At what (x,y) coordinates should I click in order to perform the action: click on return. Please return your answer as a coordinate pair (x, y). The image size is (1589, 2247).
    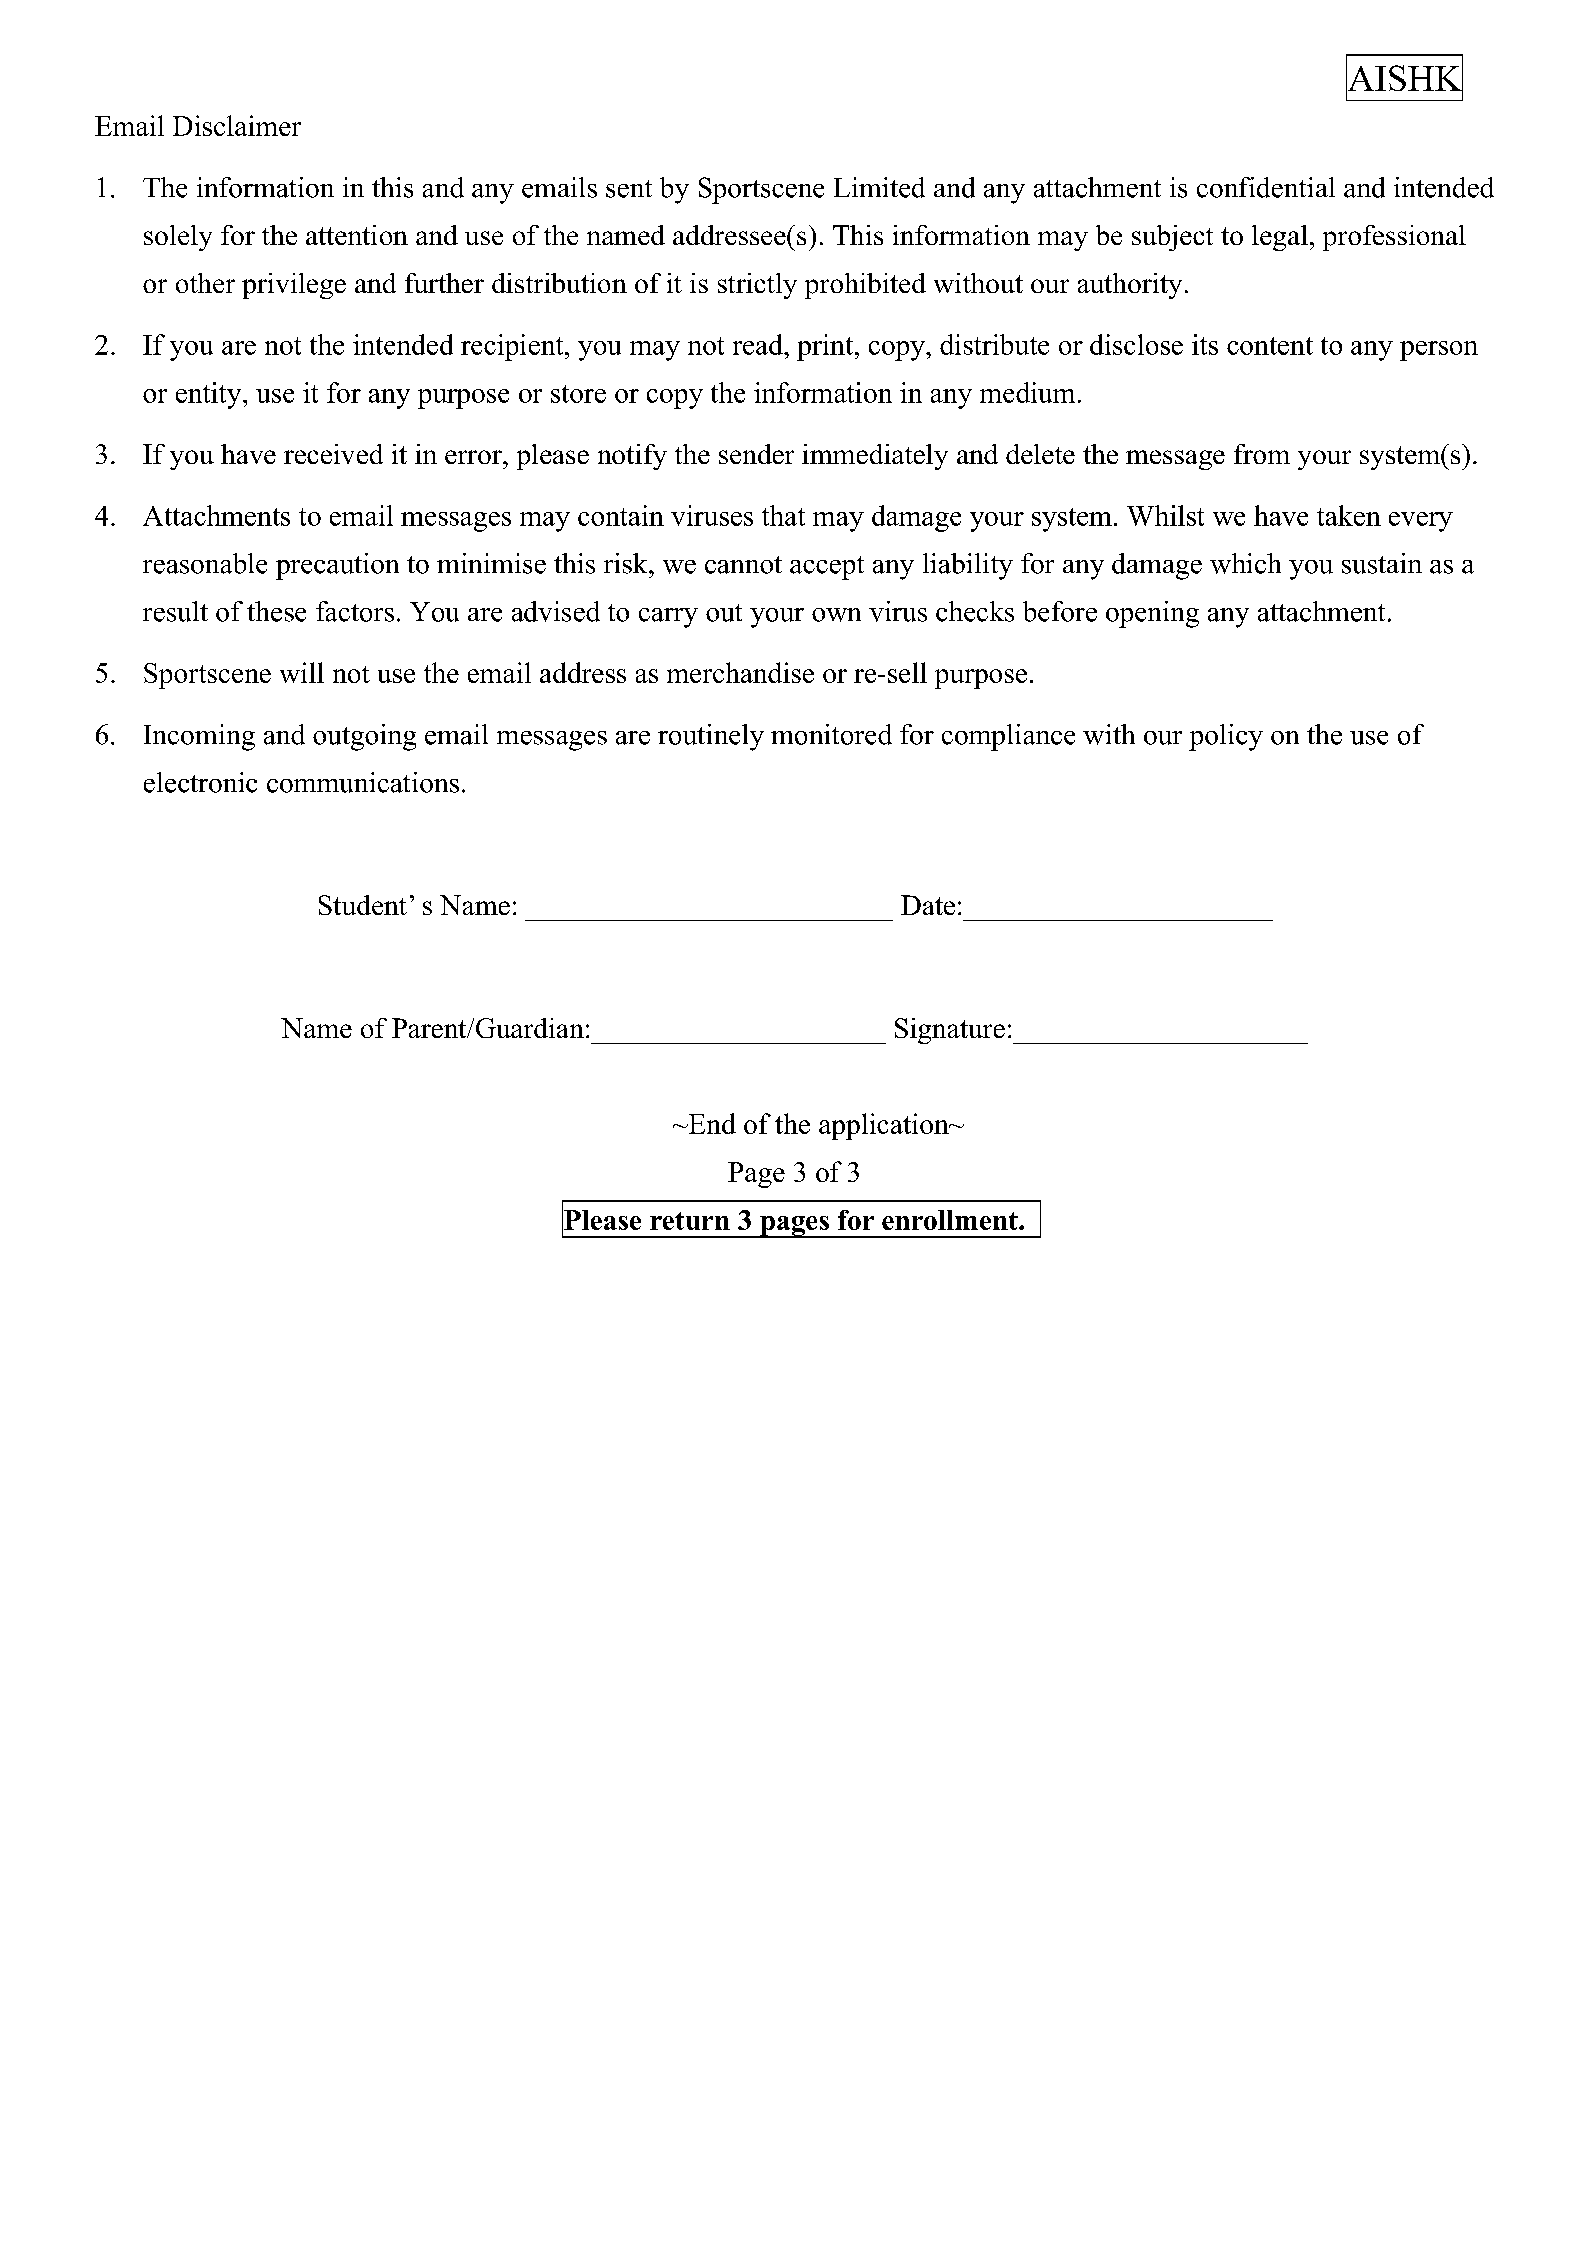
    Looking at the image, I should click on (690, 1221).
